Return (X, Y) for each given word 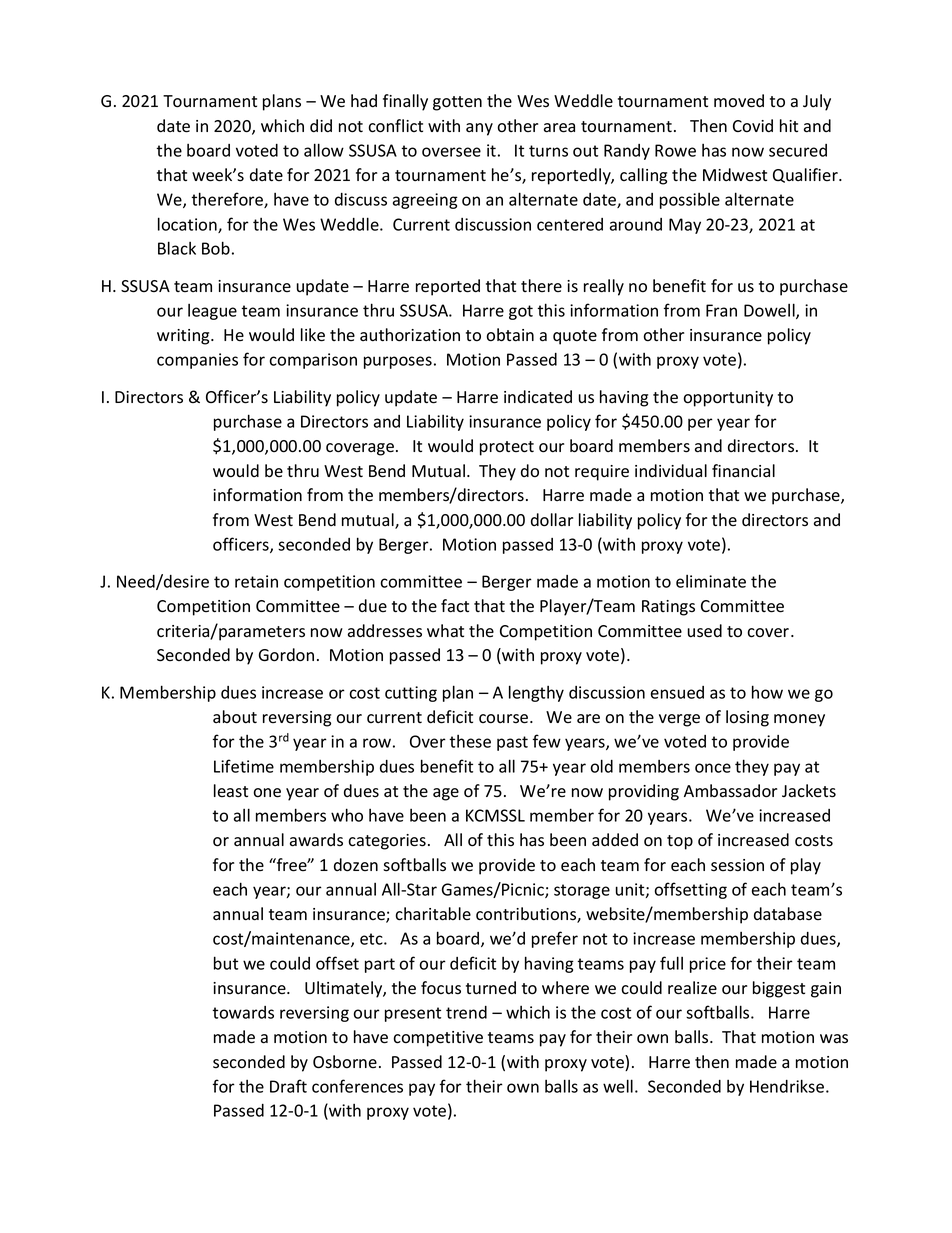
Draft (288, 1086)
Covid (753, 126)
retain (256, 581)
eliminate (711, 581)
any (479, 129)
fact (455, 606)
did (321, 125)
